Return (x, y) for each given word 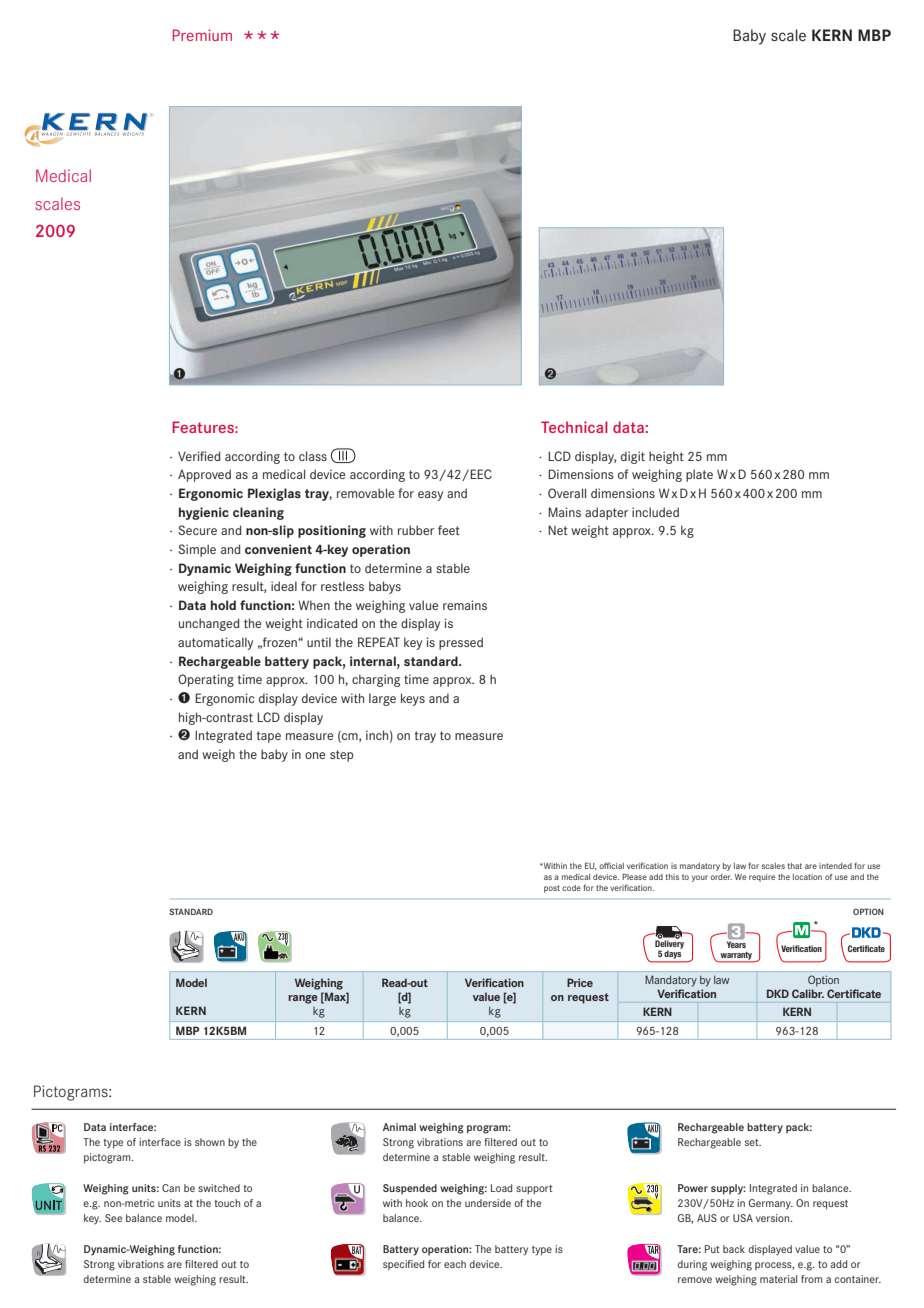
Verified (199, 456)
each (455, 1264)
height (666, 457)
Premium (202, 35)
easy (430, 496)
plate (699, 475)
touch (227, 1203)
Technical (574, 427)
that (794, 866)
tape (268, 737)
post (552, 889)
